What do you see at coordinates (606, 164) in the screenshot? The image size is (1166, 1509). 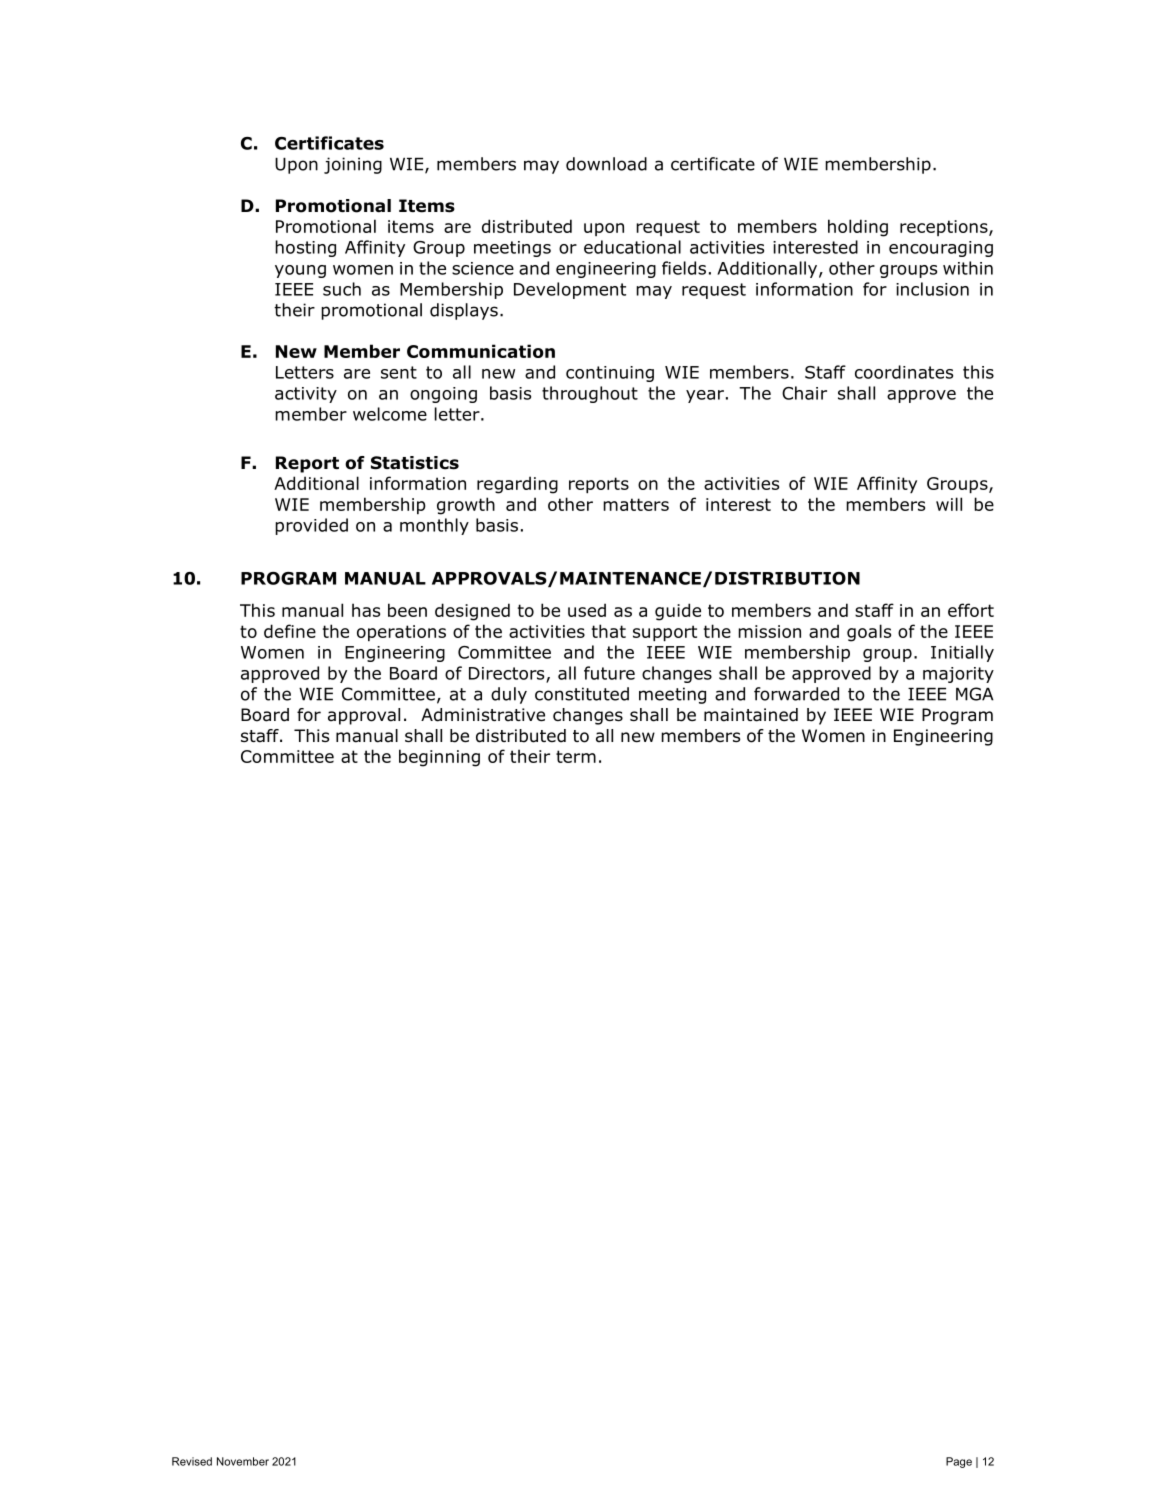 I see `download` at bounding box center [606, 164].
